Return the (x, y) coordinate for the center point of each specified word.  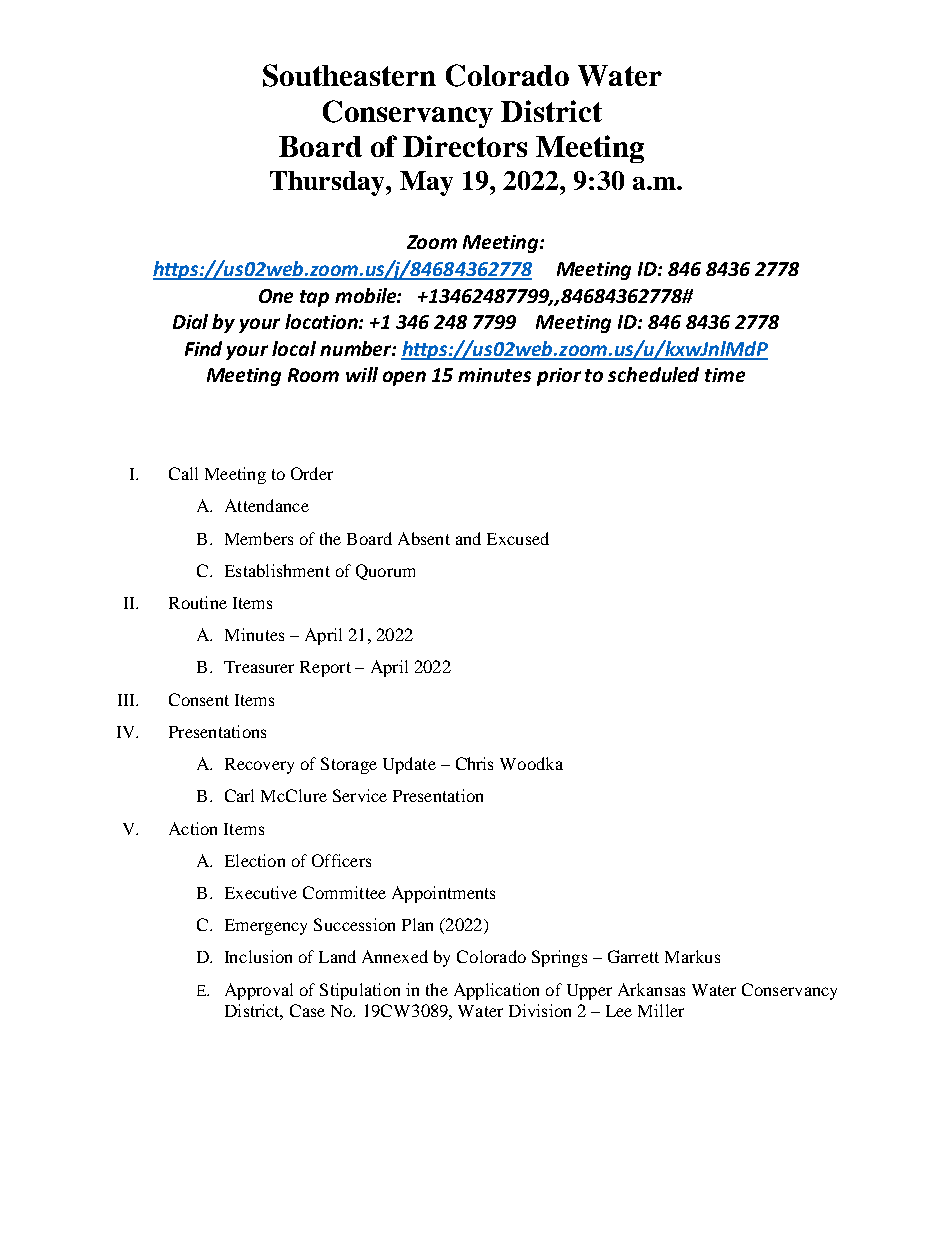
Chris (474, 763)
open (404, 378)
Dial (190, 321)
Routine (198, 602)
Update (409, 765)
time (725, 375)
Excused (518, 538)
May (426, 183)
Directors (465, 146)
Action (193, 828)
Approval (259, 991)
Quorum (385, 572)
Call (183, 473)
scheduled (653, 374)
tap (314, 298)
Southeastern (349, 75)
